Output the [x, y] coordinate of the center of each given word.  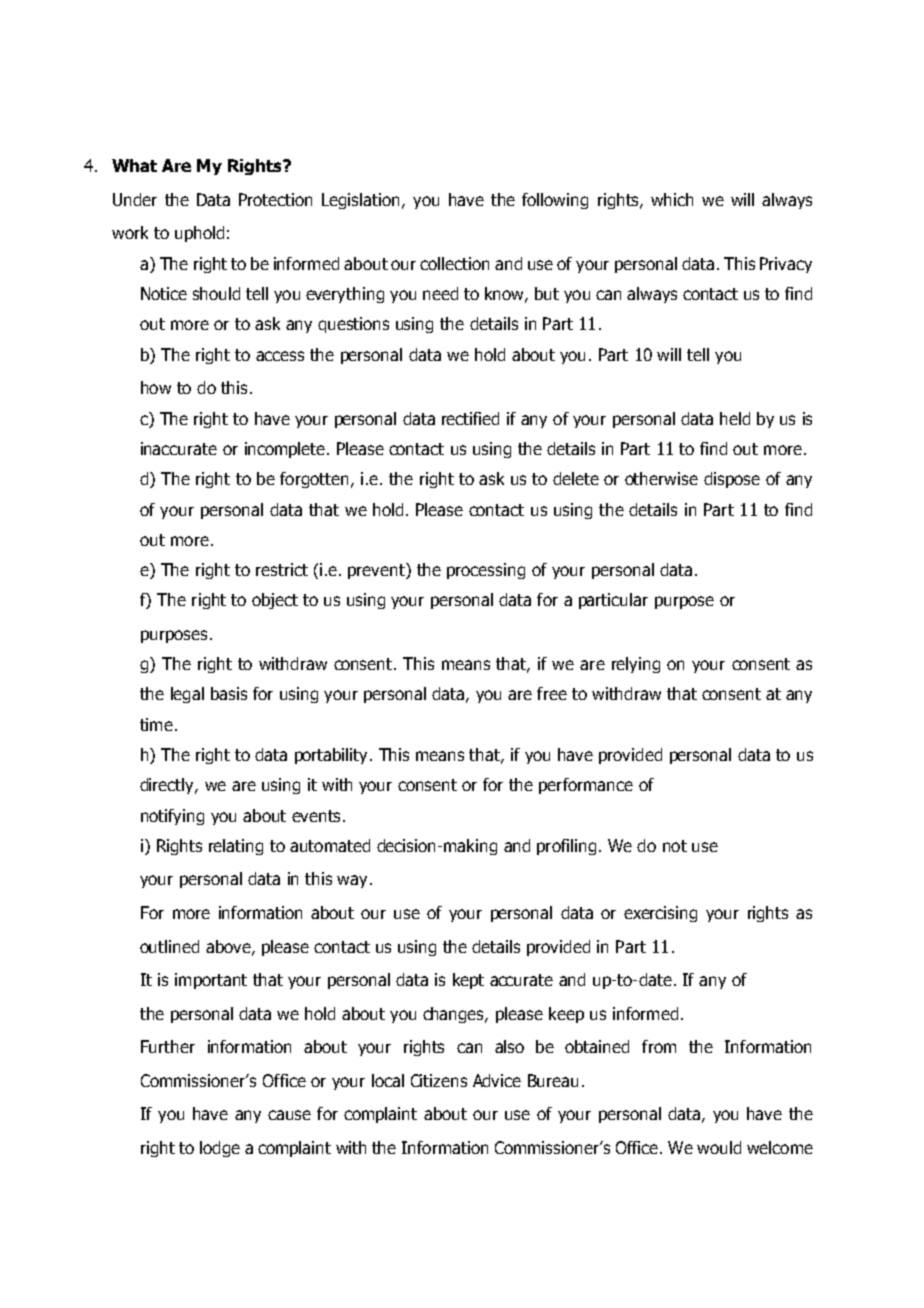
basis [229, 693]
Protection [275, 199]
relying [636, 665]
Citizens [439, 1080]
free [552, 693]
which [672, 199]
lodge [220, 1149]
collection [454, 263]
